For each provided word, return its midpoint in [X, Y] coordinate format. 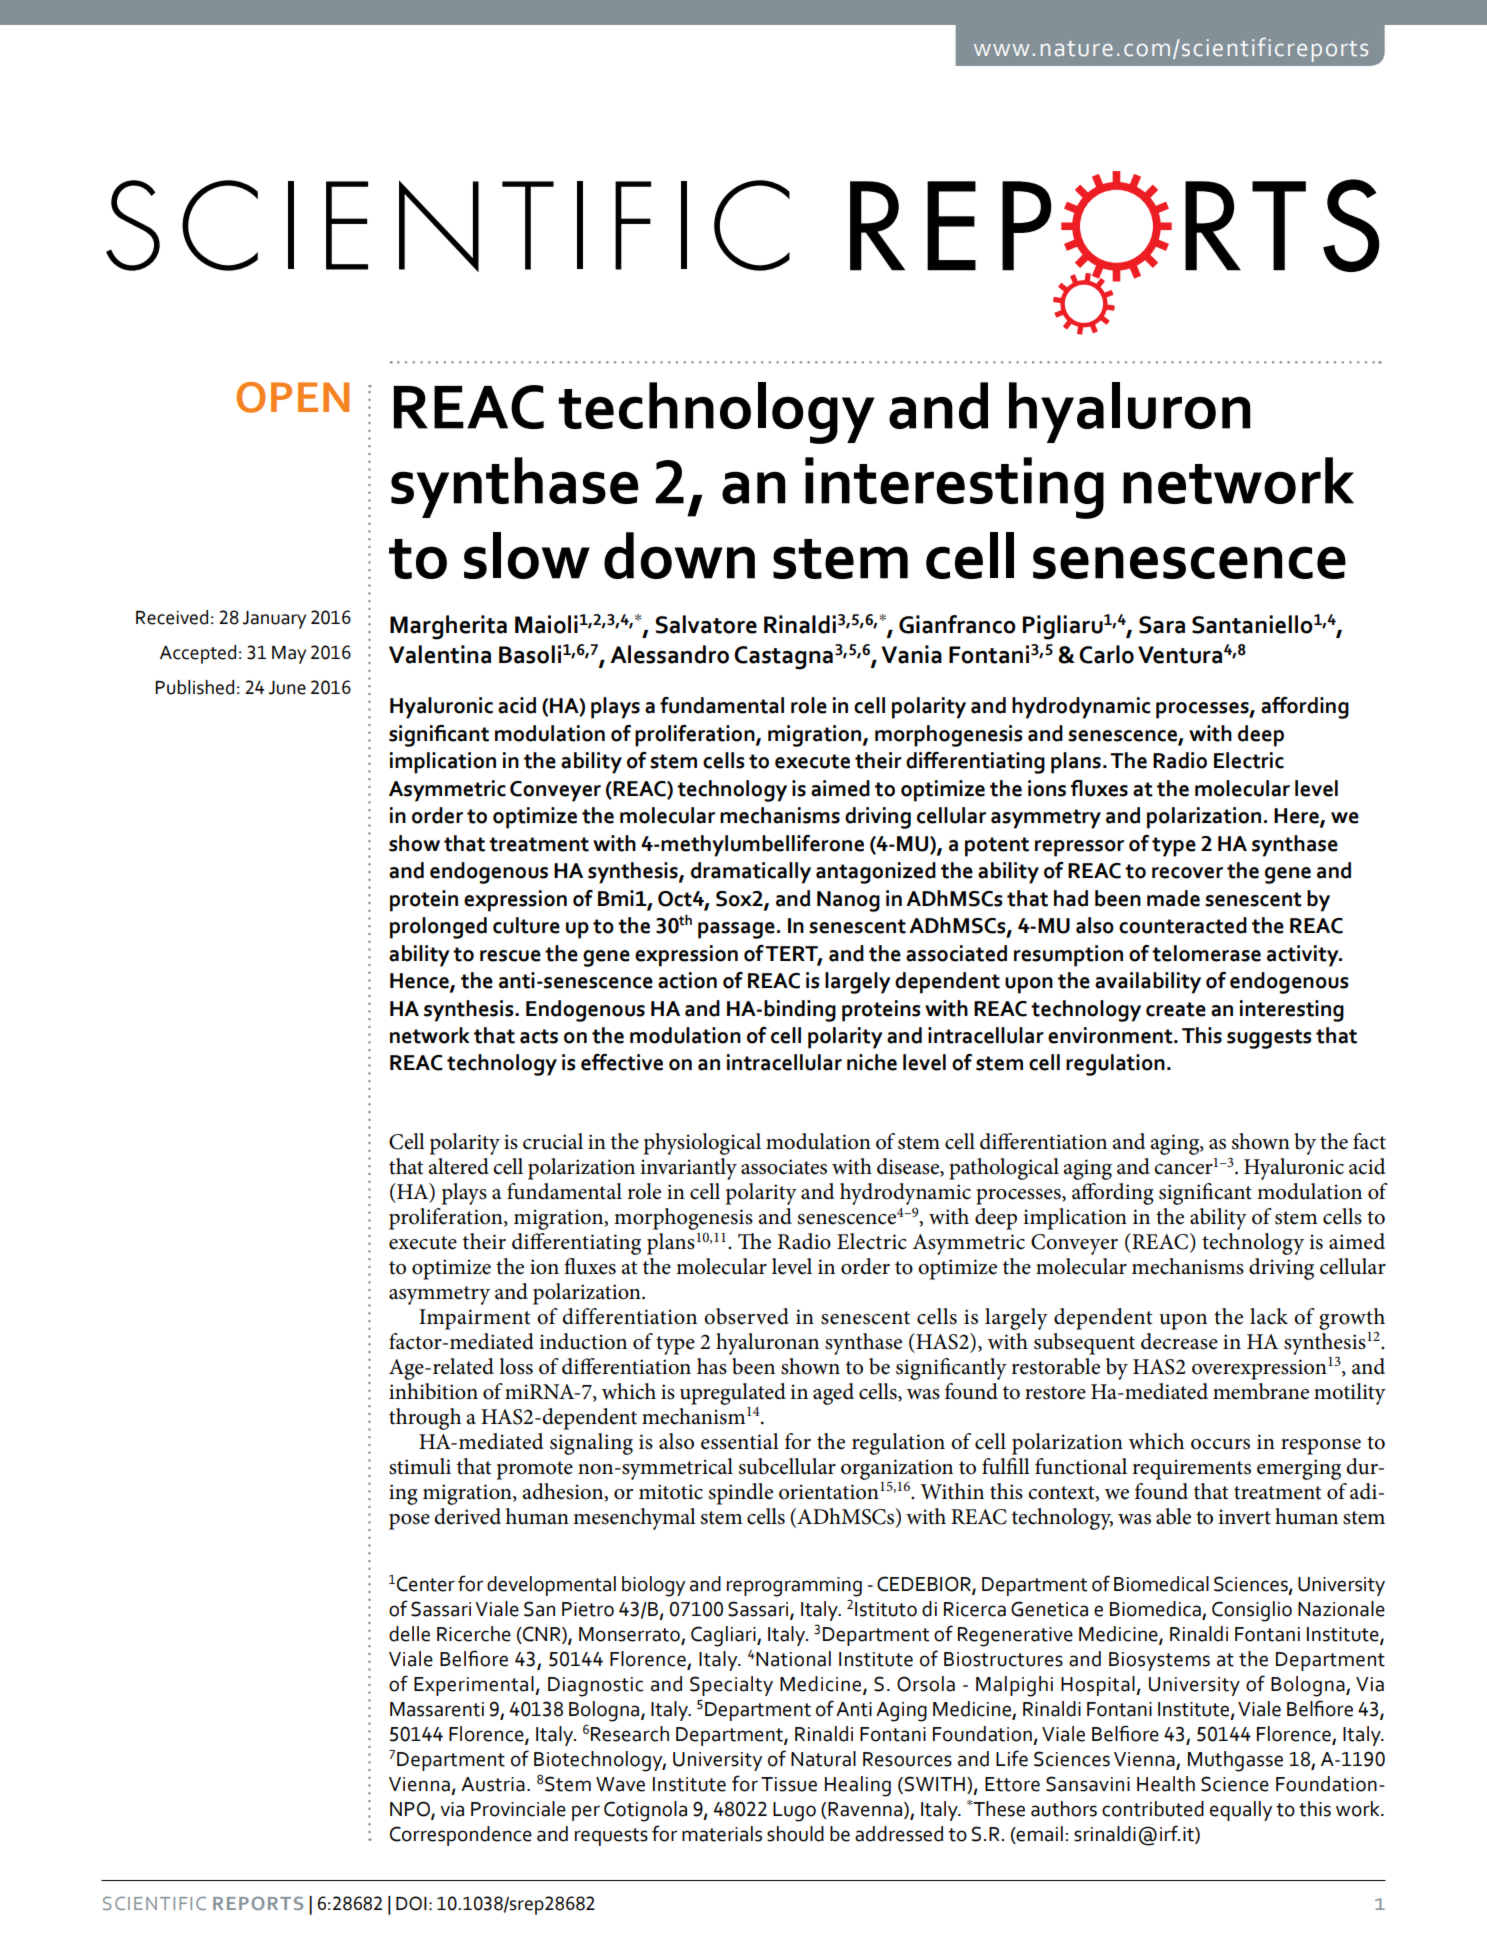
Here [1297, 817]
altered [458, 1166]
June [287, 688]
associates [784, 1167]
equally [1241, 1811]
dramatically [751, 873]
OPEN [292, 397]
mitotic [671, 1492]
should [795, 1834]
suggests [1269, 1039]
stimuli [420, 1466]
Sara [1162, 625]
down [679, 555]
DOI [411, 1903]
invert [1244, 1517]
